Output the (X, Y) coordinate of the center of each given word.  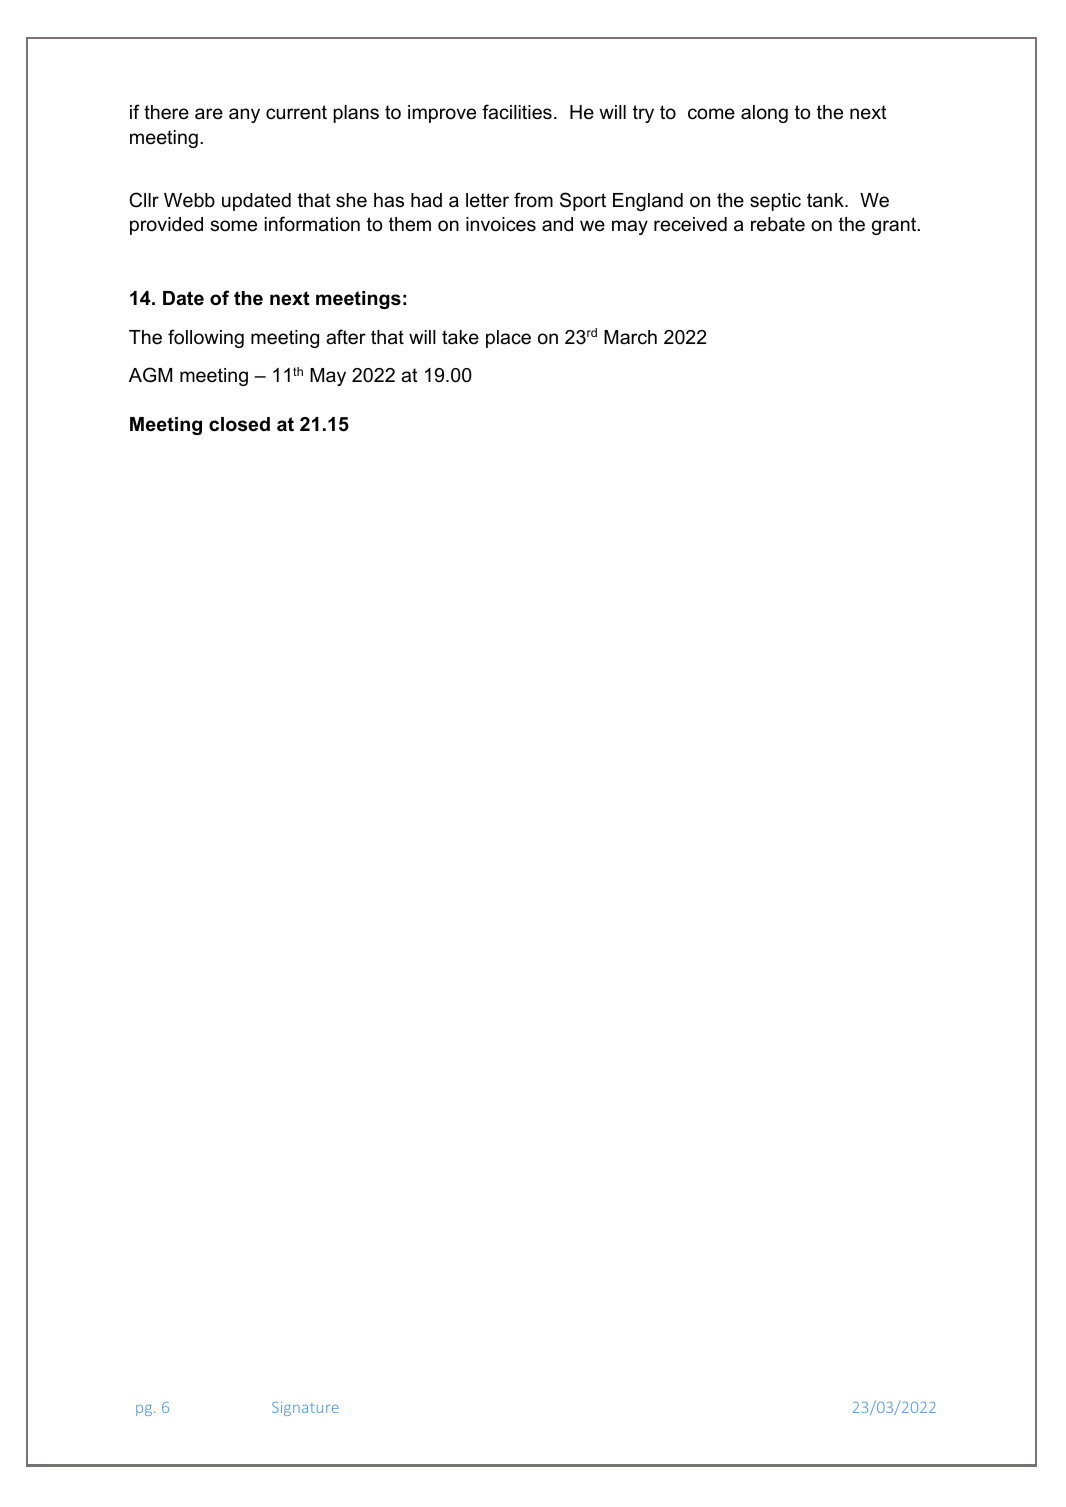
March (630, 337)
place (508, 339)
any (244, 115)
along (764, 114)
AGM (150, 375)
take (460, 337)
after (346, 337)
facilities (517, 112)
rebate (778, 224)
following (206, 338)
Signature (305, 1409)
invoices (501, 224)
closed (239, 424)
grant (895, 226)
